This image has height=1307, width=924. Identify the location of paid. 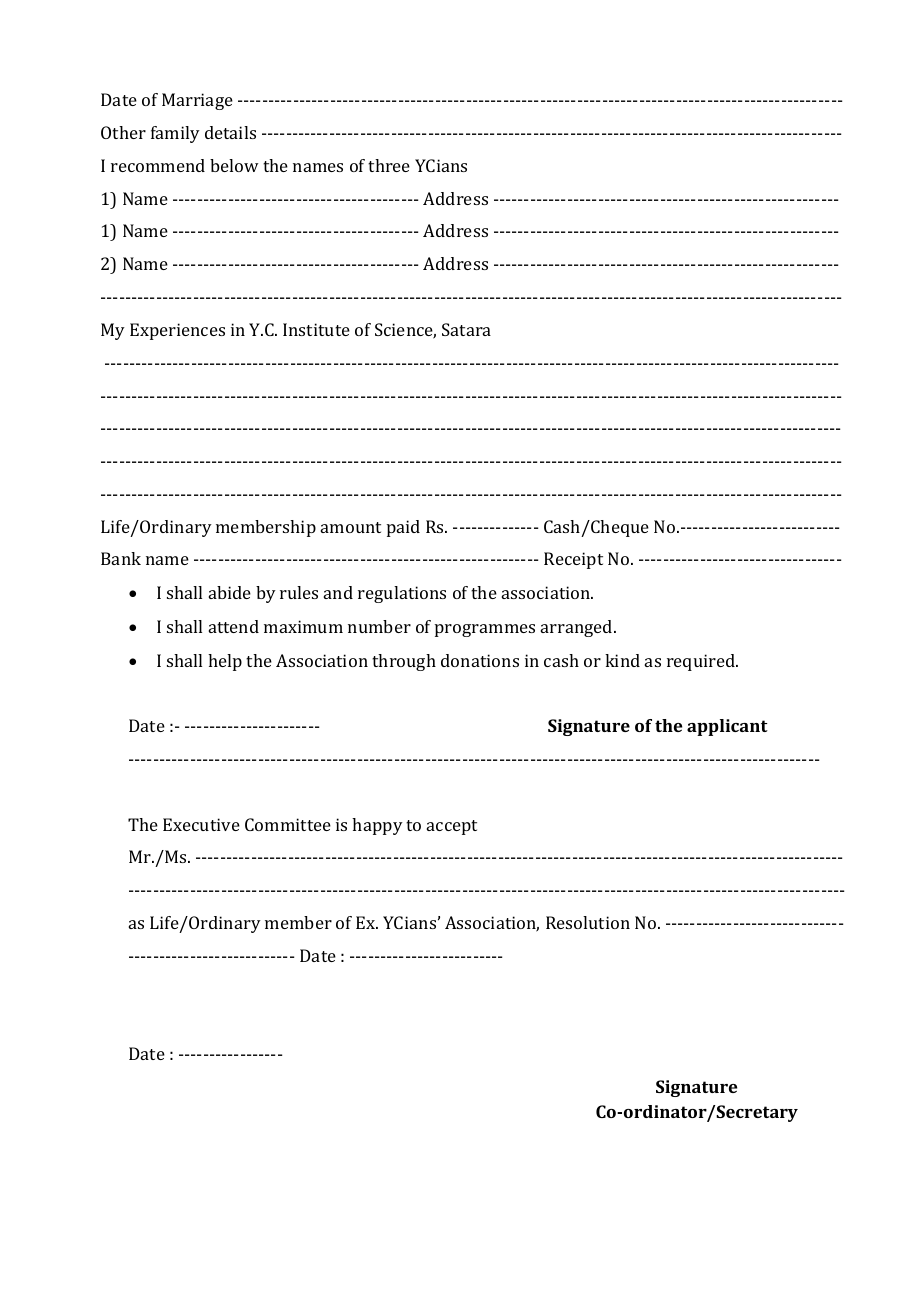
(403, 528).
